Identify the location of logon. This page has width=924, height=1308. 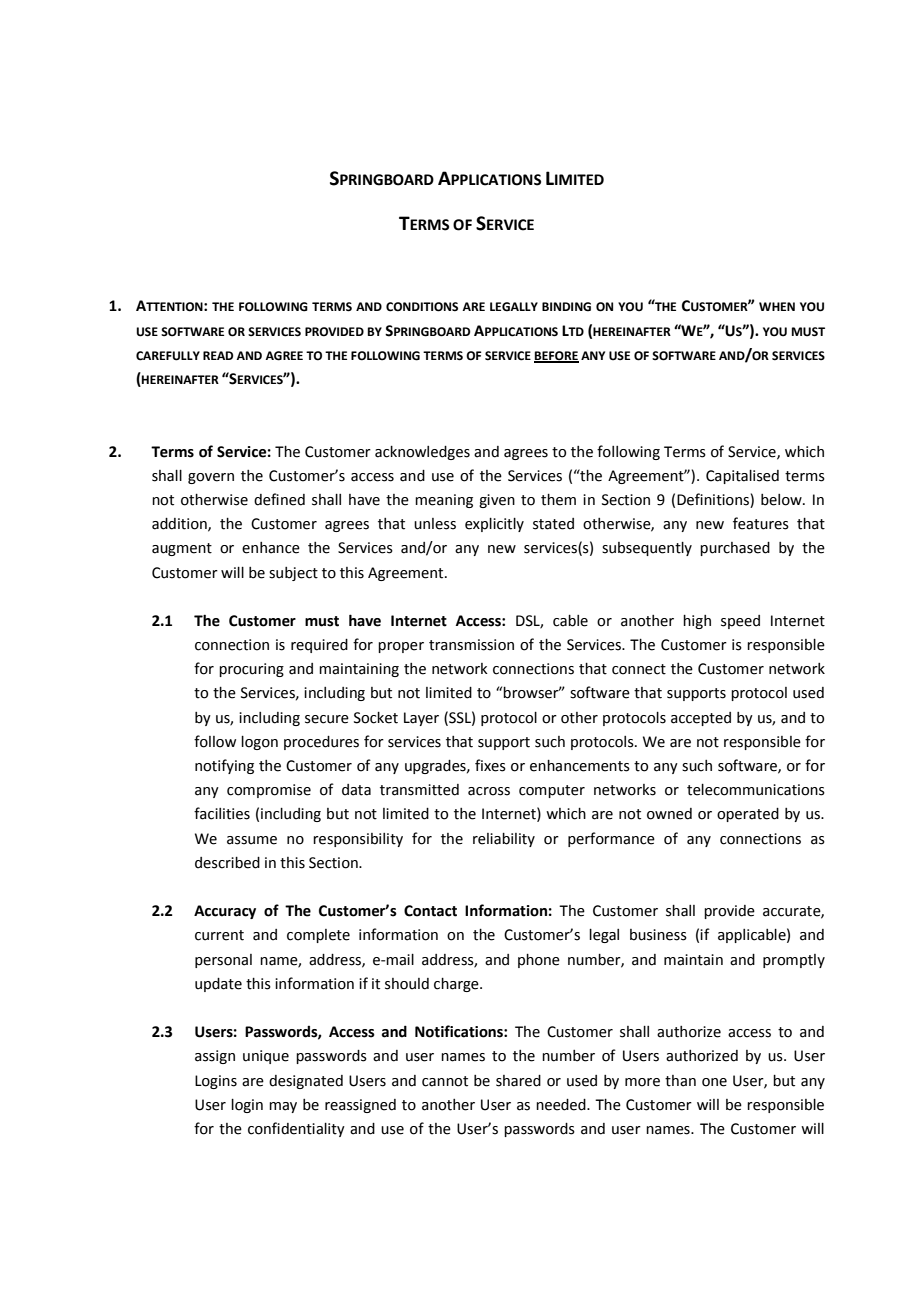
(259, 743).
